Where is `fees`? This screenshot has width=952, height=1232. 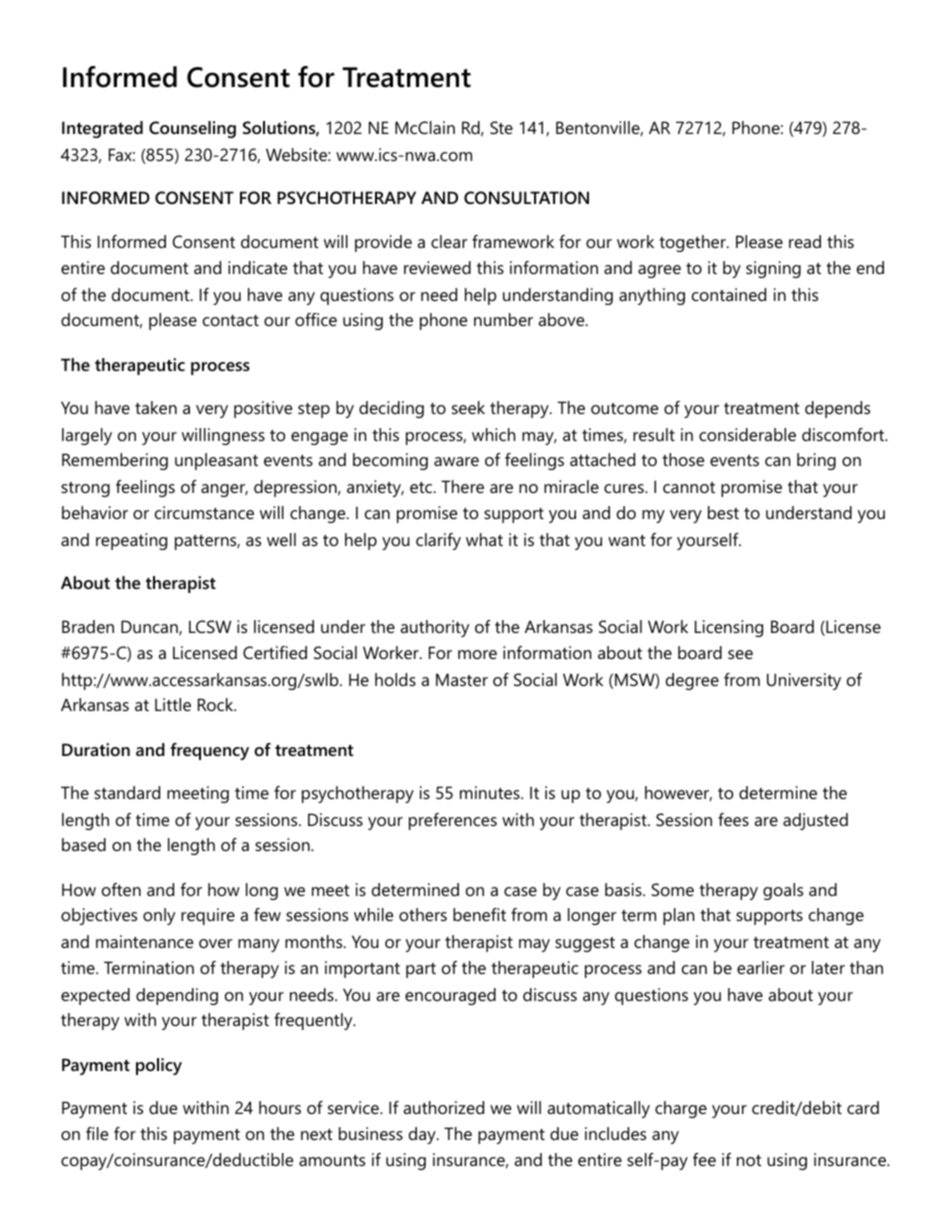
fees is located at coordinates (733, 819).
